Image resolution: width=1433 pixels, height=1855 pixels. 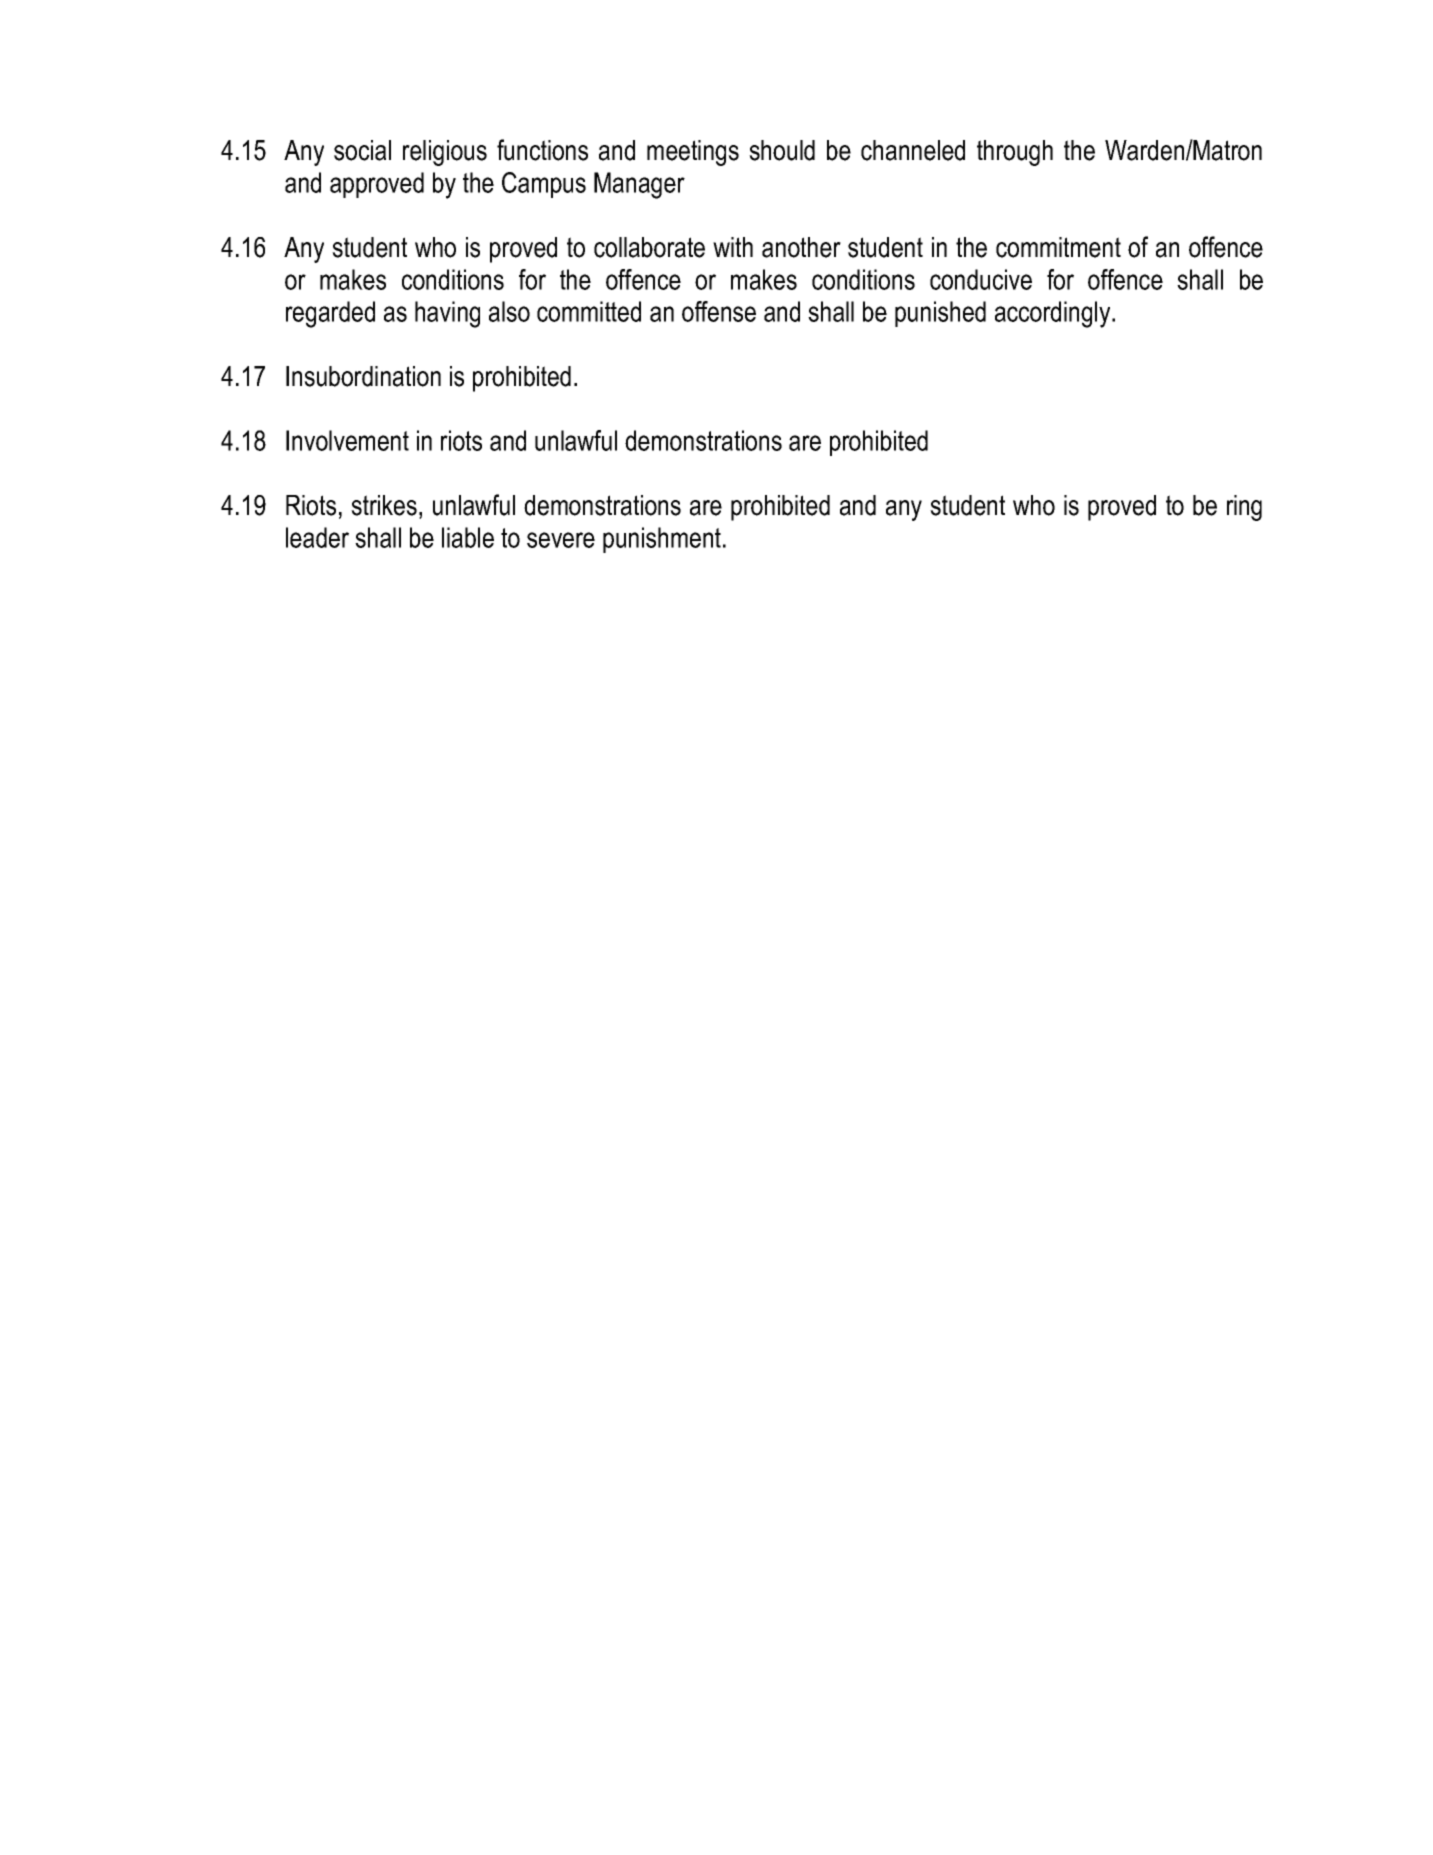 I want to click on punishment, so click(x=662, y=540).
